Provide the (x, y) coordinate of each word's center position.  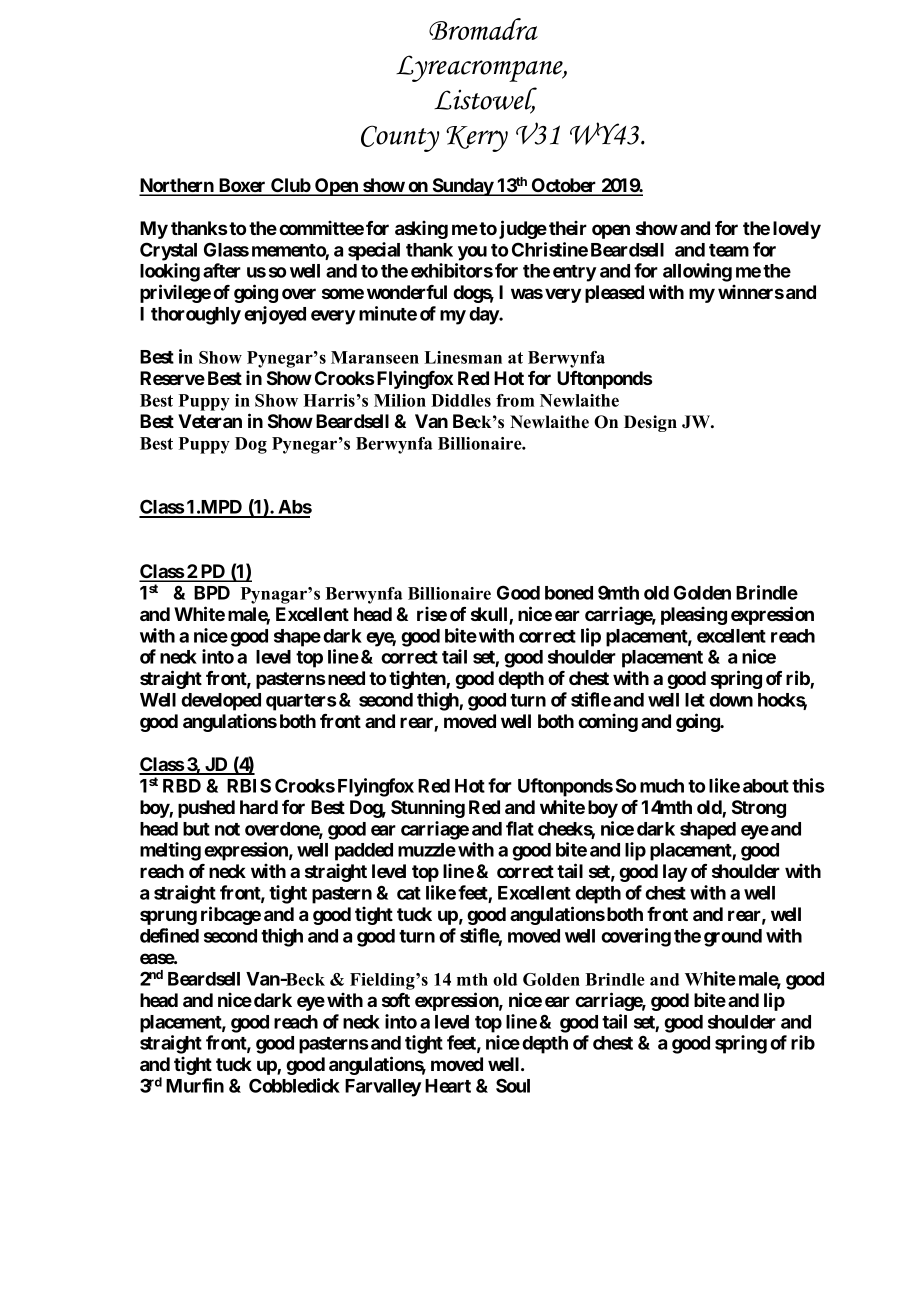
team (729, 250)
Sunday (463, 187)
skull (490, 615)
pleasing (694, 616)
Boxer (242, 186)
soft (396, 1000)
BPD (212, 593)
